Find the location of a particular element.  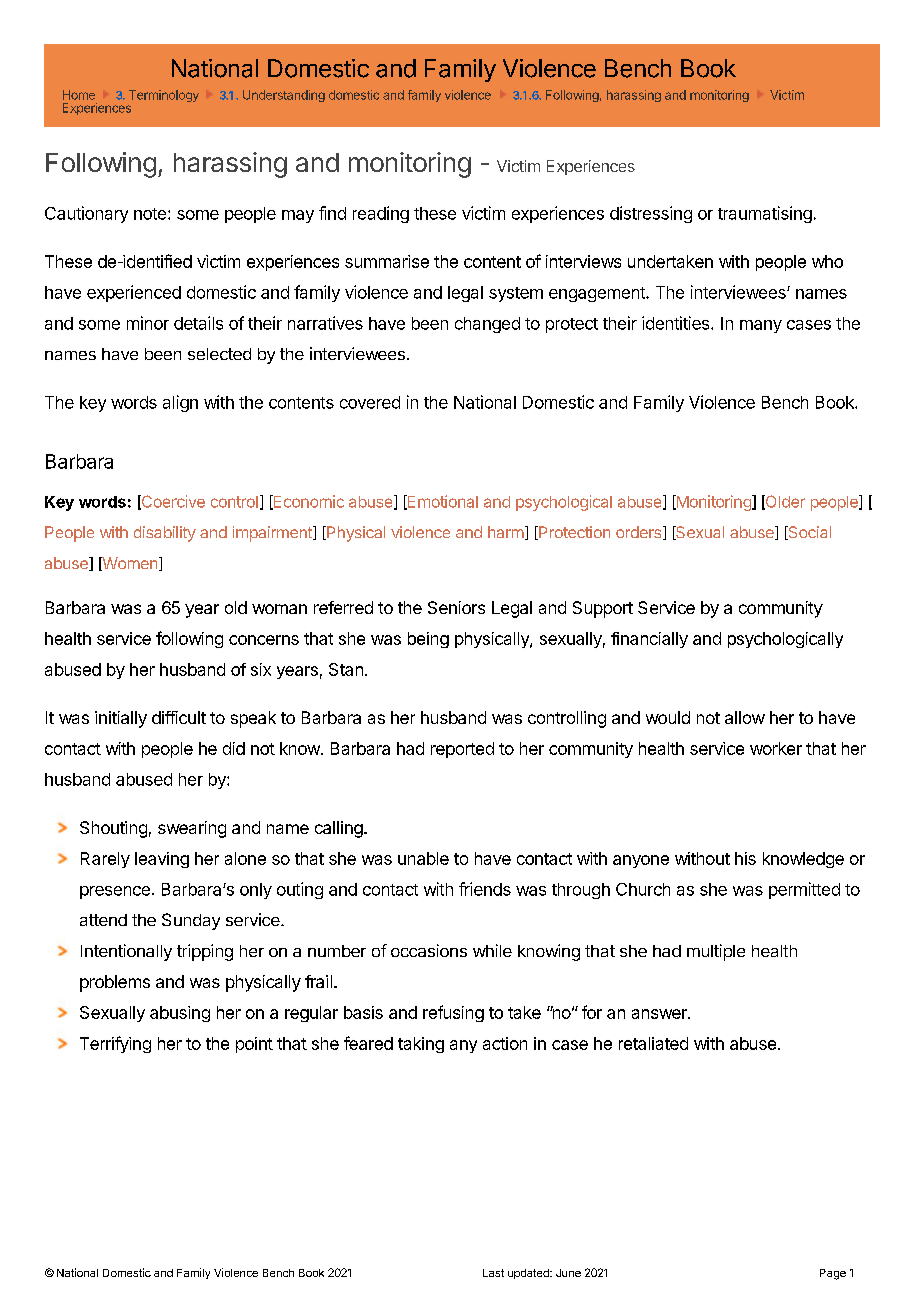

unable is located at coordinates (423, 858).
